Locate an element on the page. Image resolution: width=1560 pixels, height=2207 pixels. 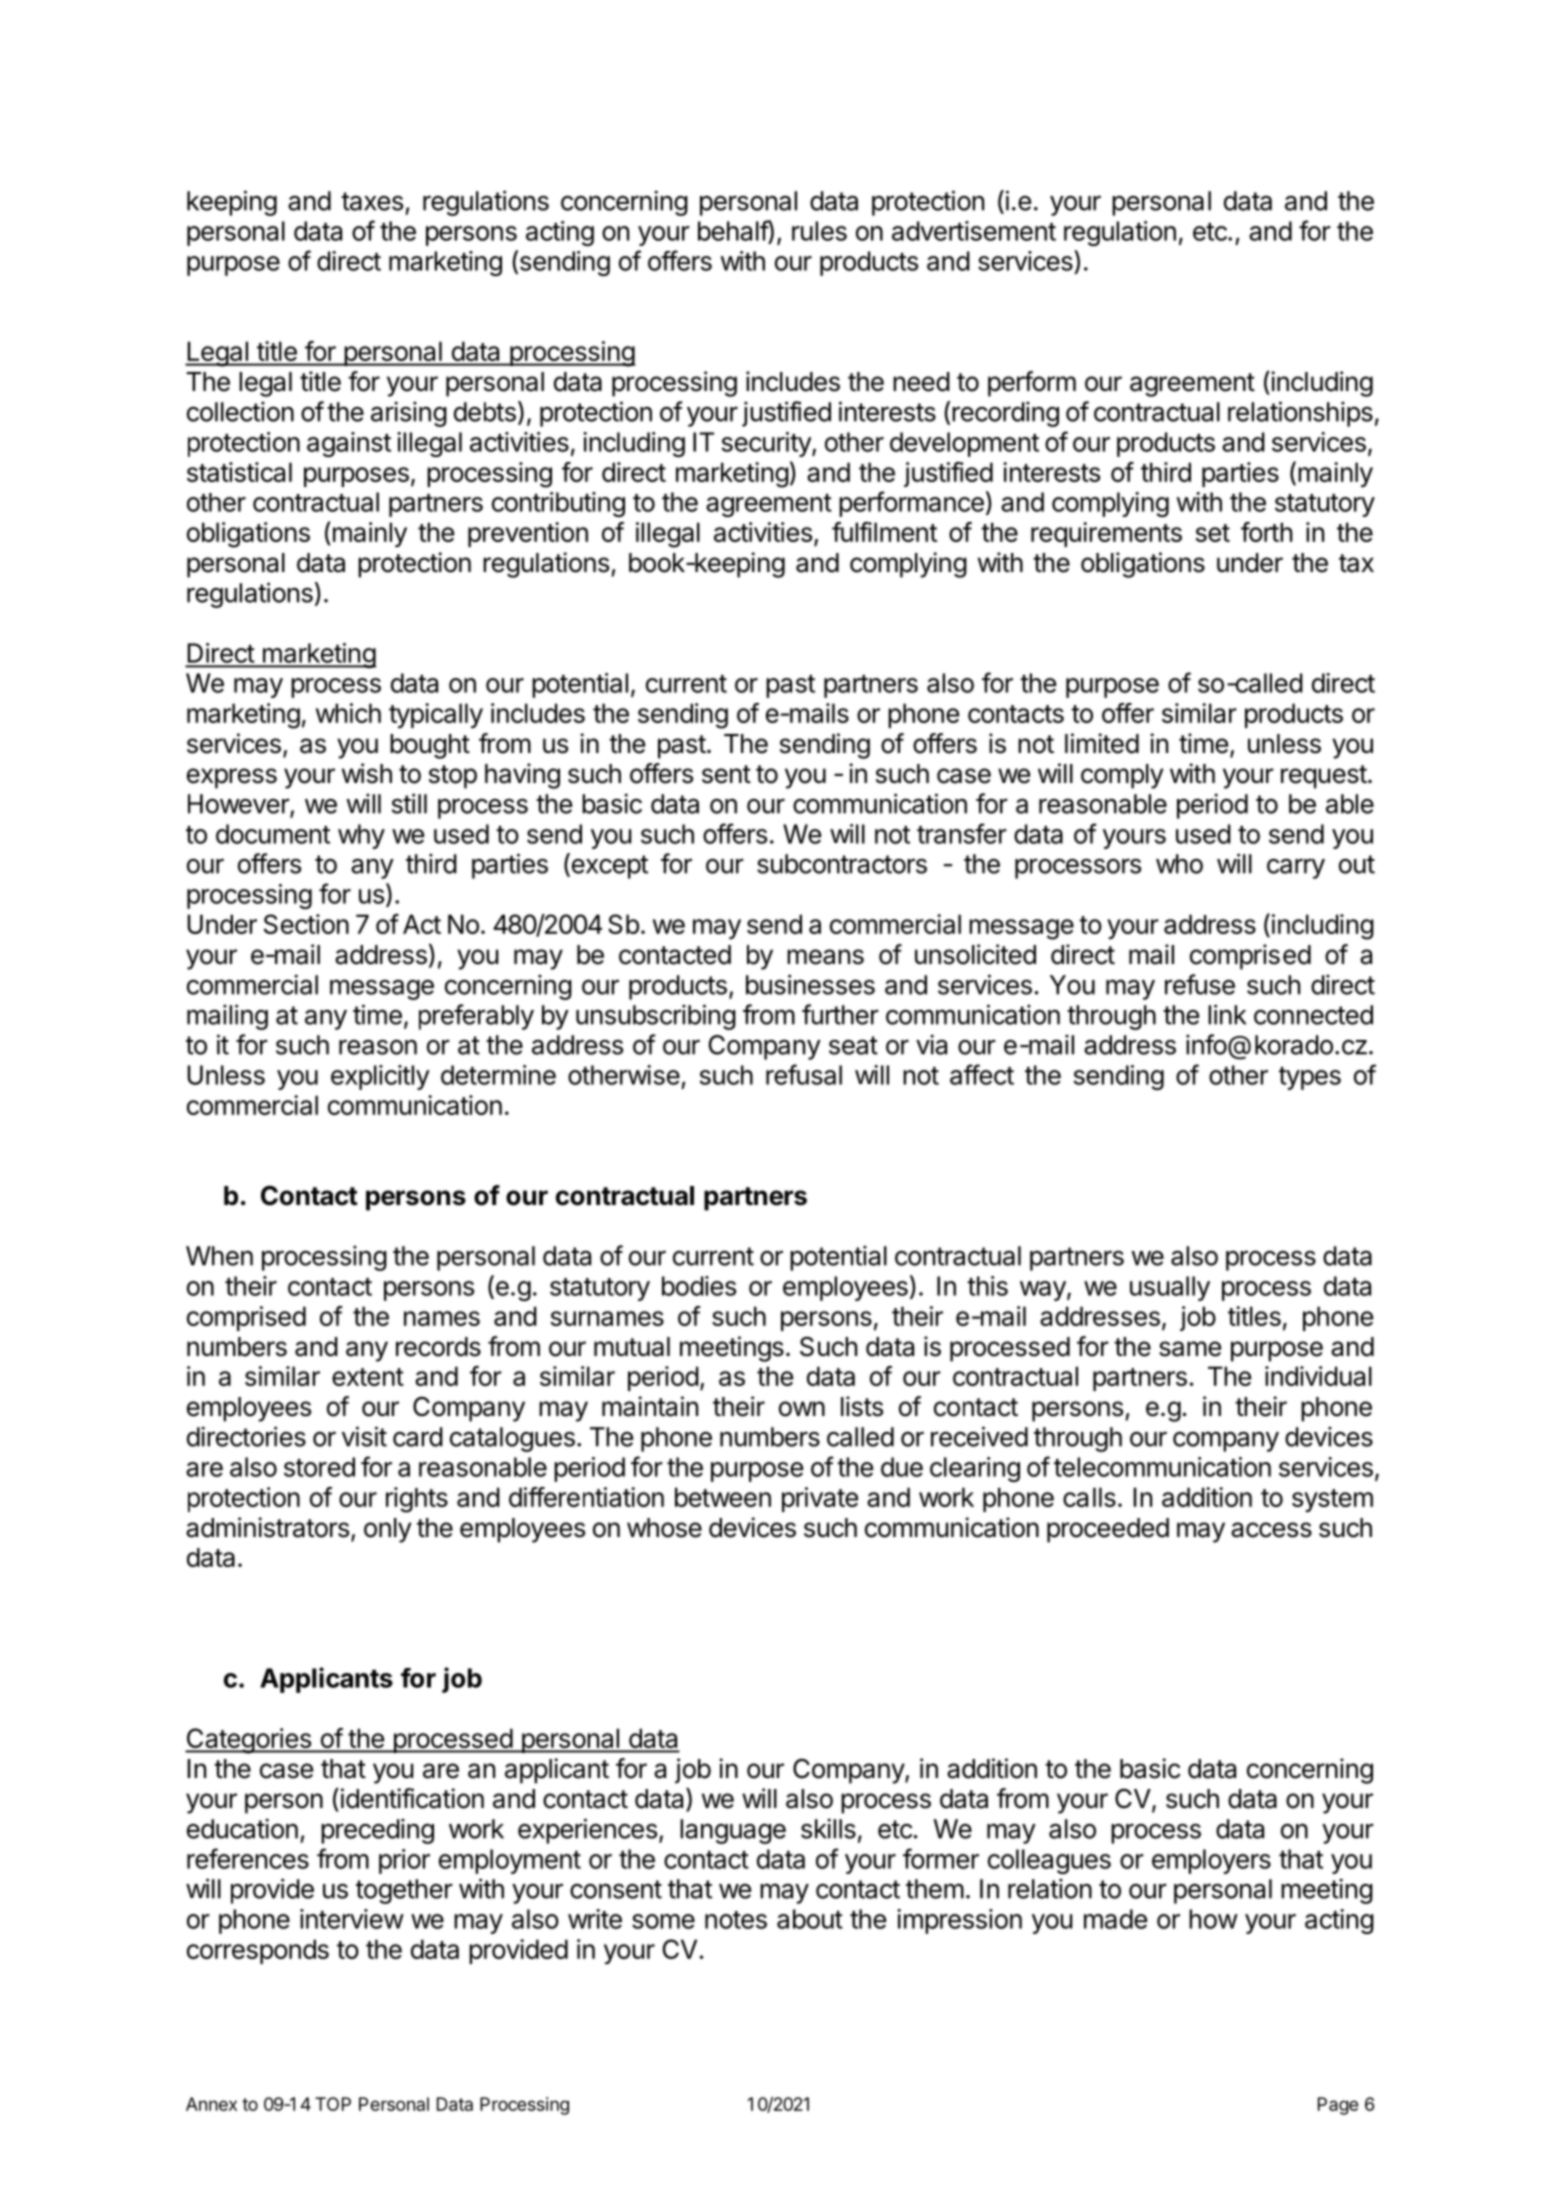
own is located at coordinates (802, 1409).
